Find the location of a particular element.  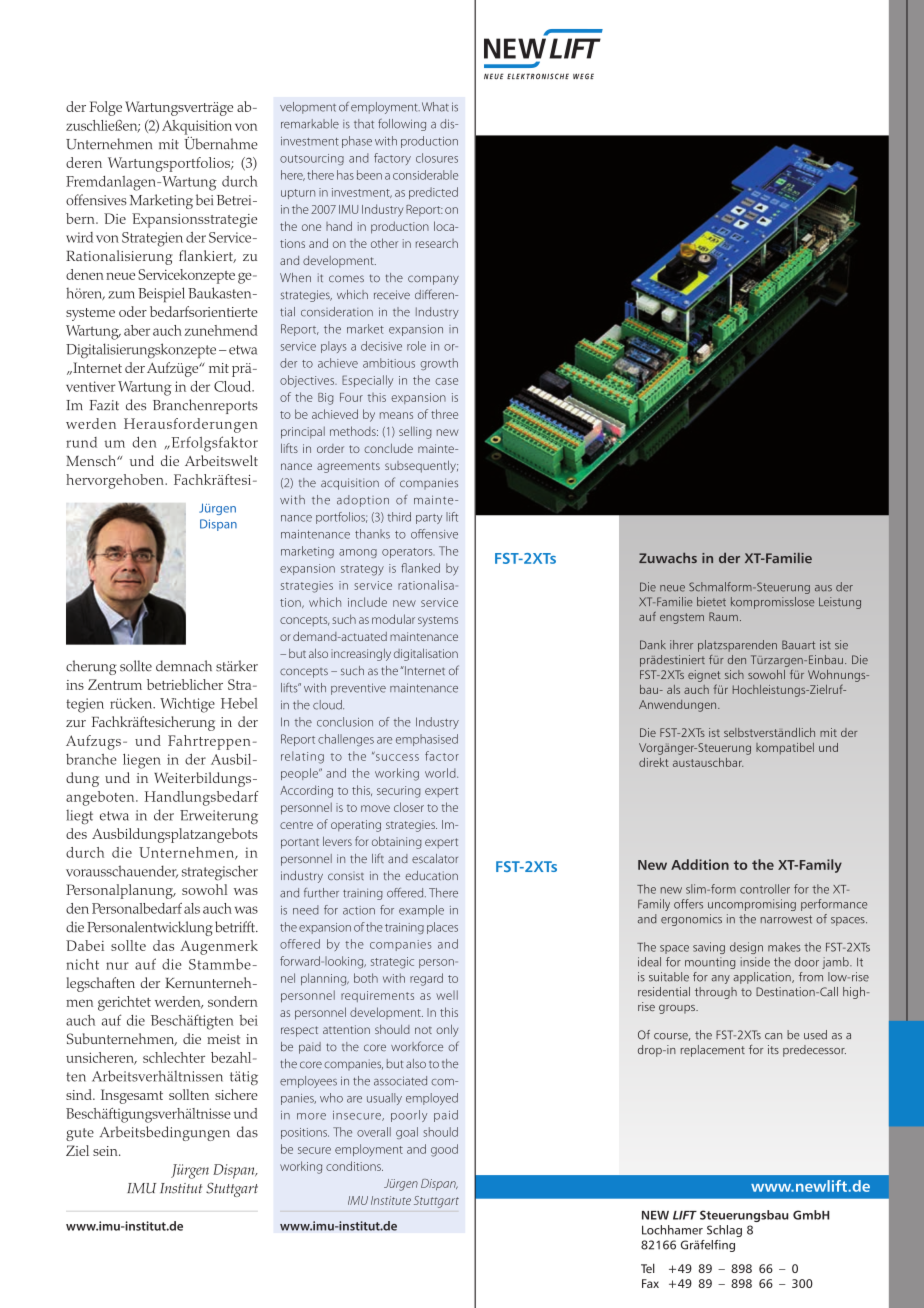

poorly is located at coordinates (409, 1116).
